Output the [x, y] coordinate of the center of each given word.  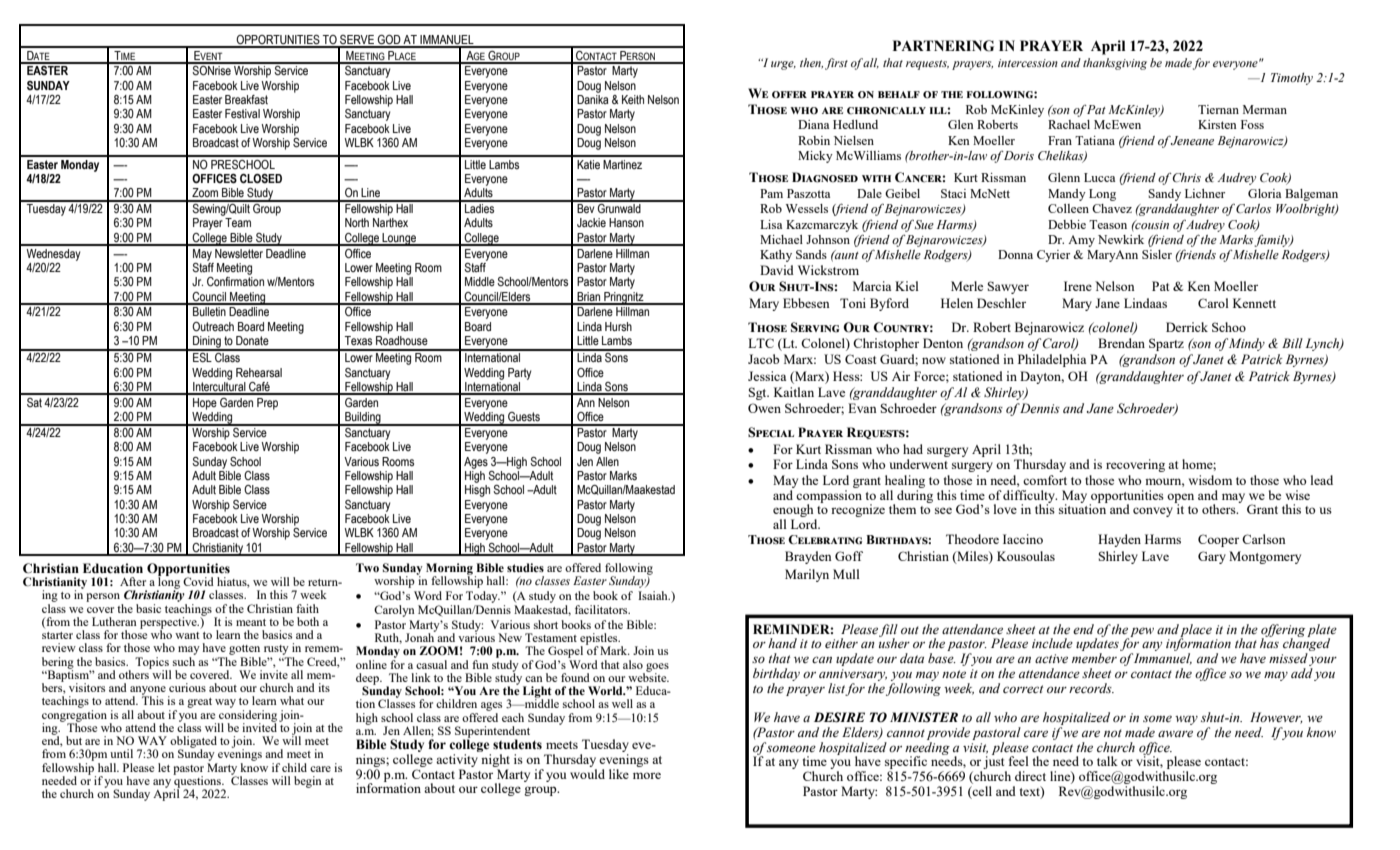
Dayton [1042, 377]
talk [1107, 761]
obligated [193, 743]
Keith [633, 99]
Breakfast [246, 100]
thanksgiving [1115, 64]
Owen [764, 408]
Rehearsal [259, 372]
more [647, 775]
